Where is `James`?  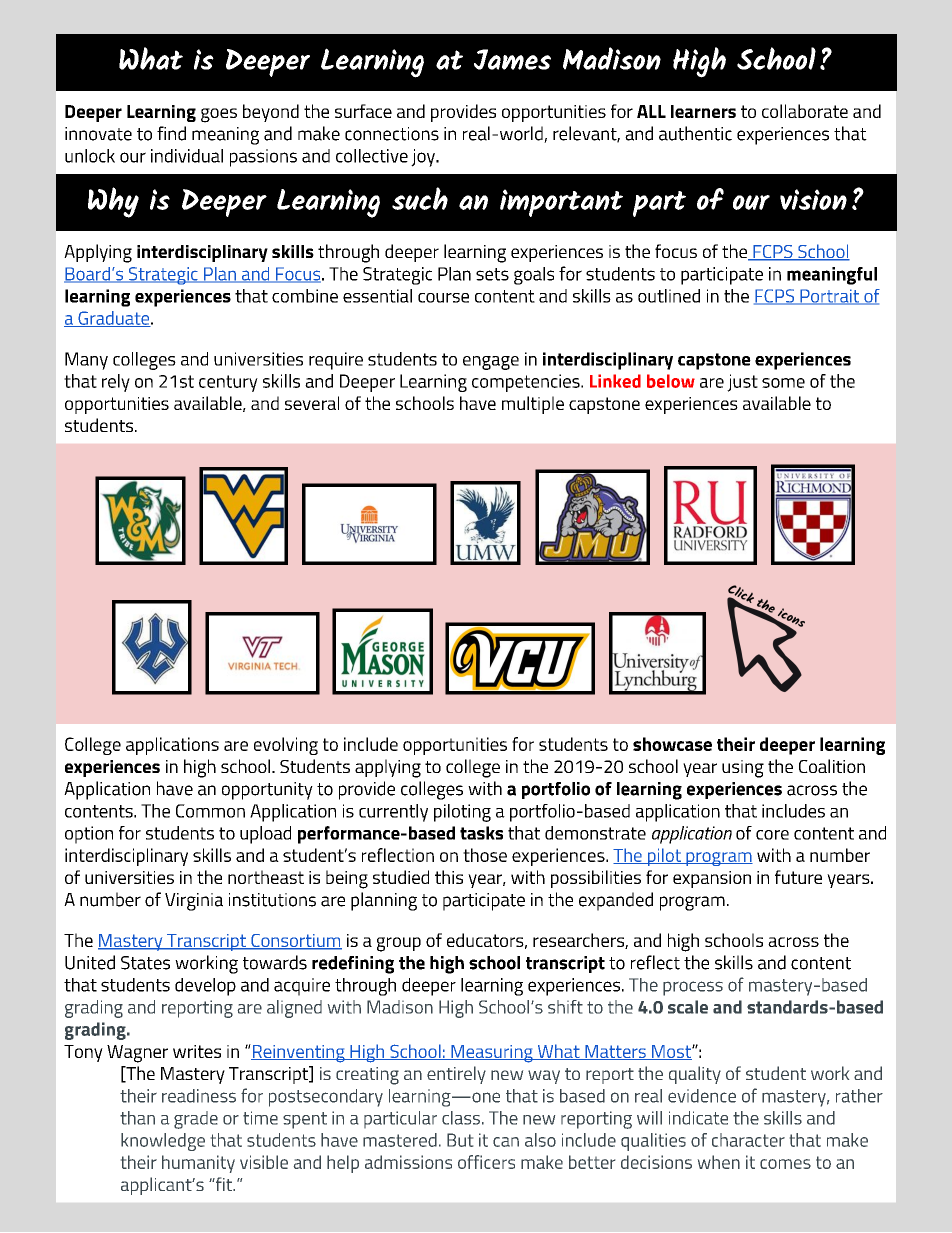
James is located at coordinates (512, 59).
